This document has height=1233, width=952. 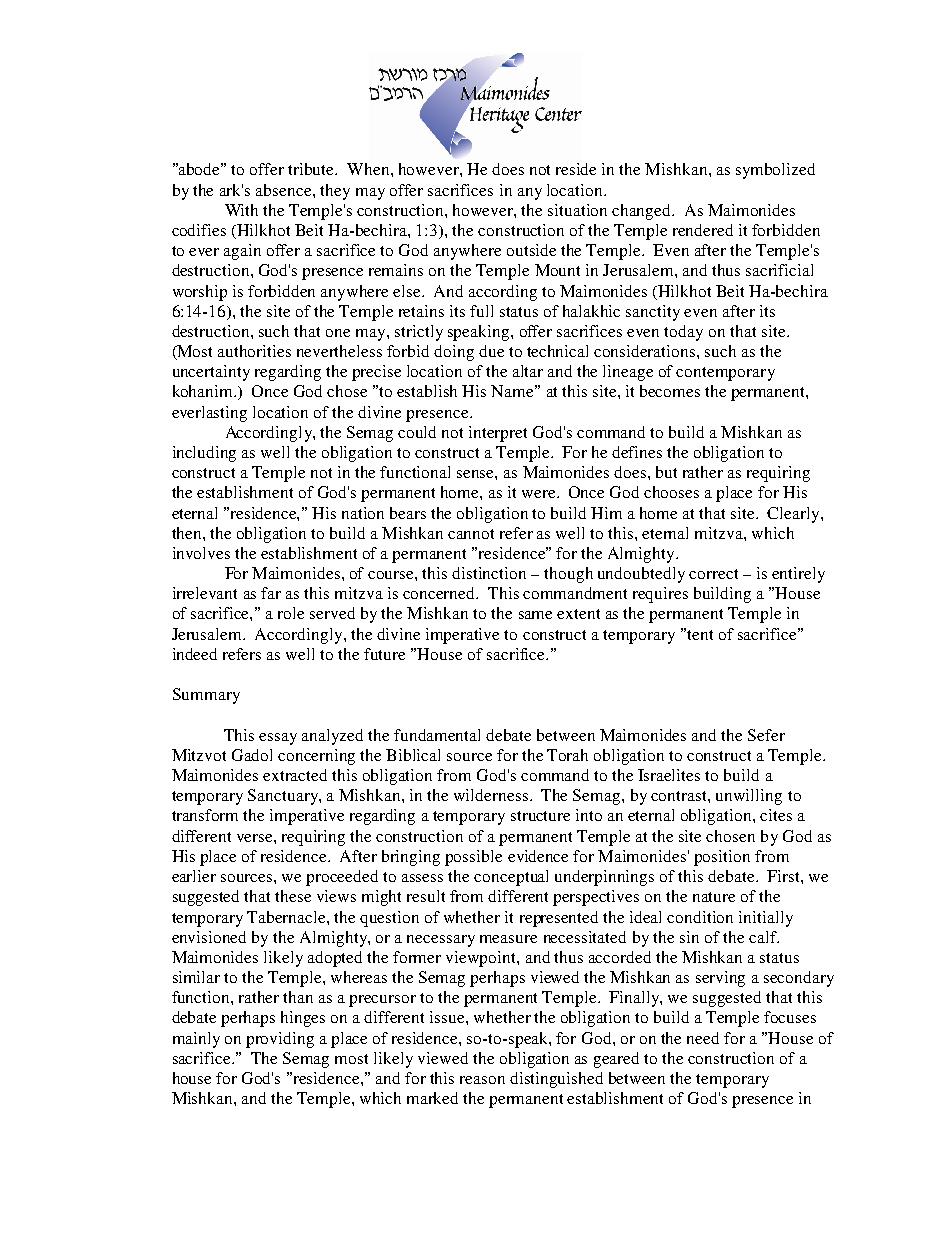 I want to click on were, so click(x=540, y=494).
